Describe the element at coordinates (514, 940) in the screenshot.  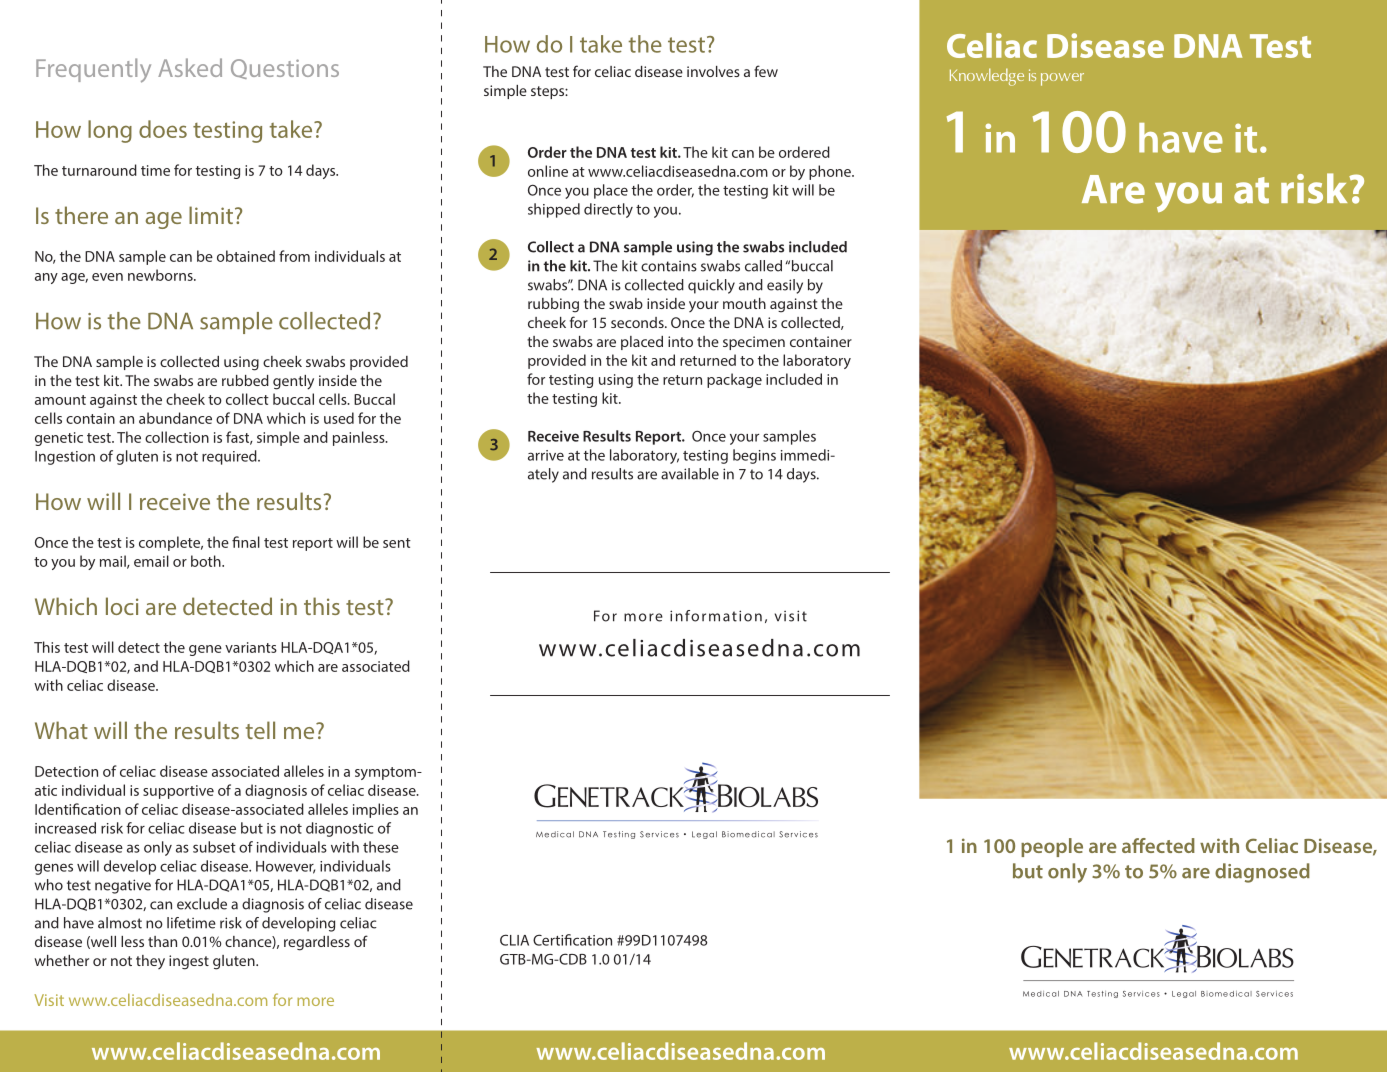
I see `CLIA` at that location.
